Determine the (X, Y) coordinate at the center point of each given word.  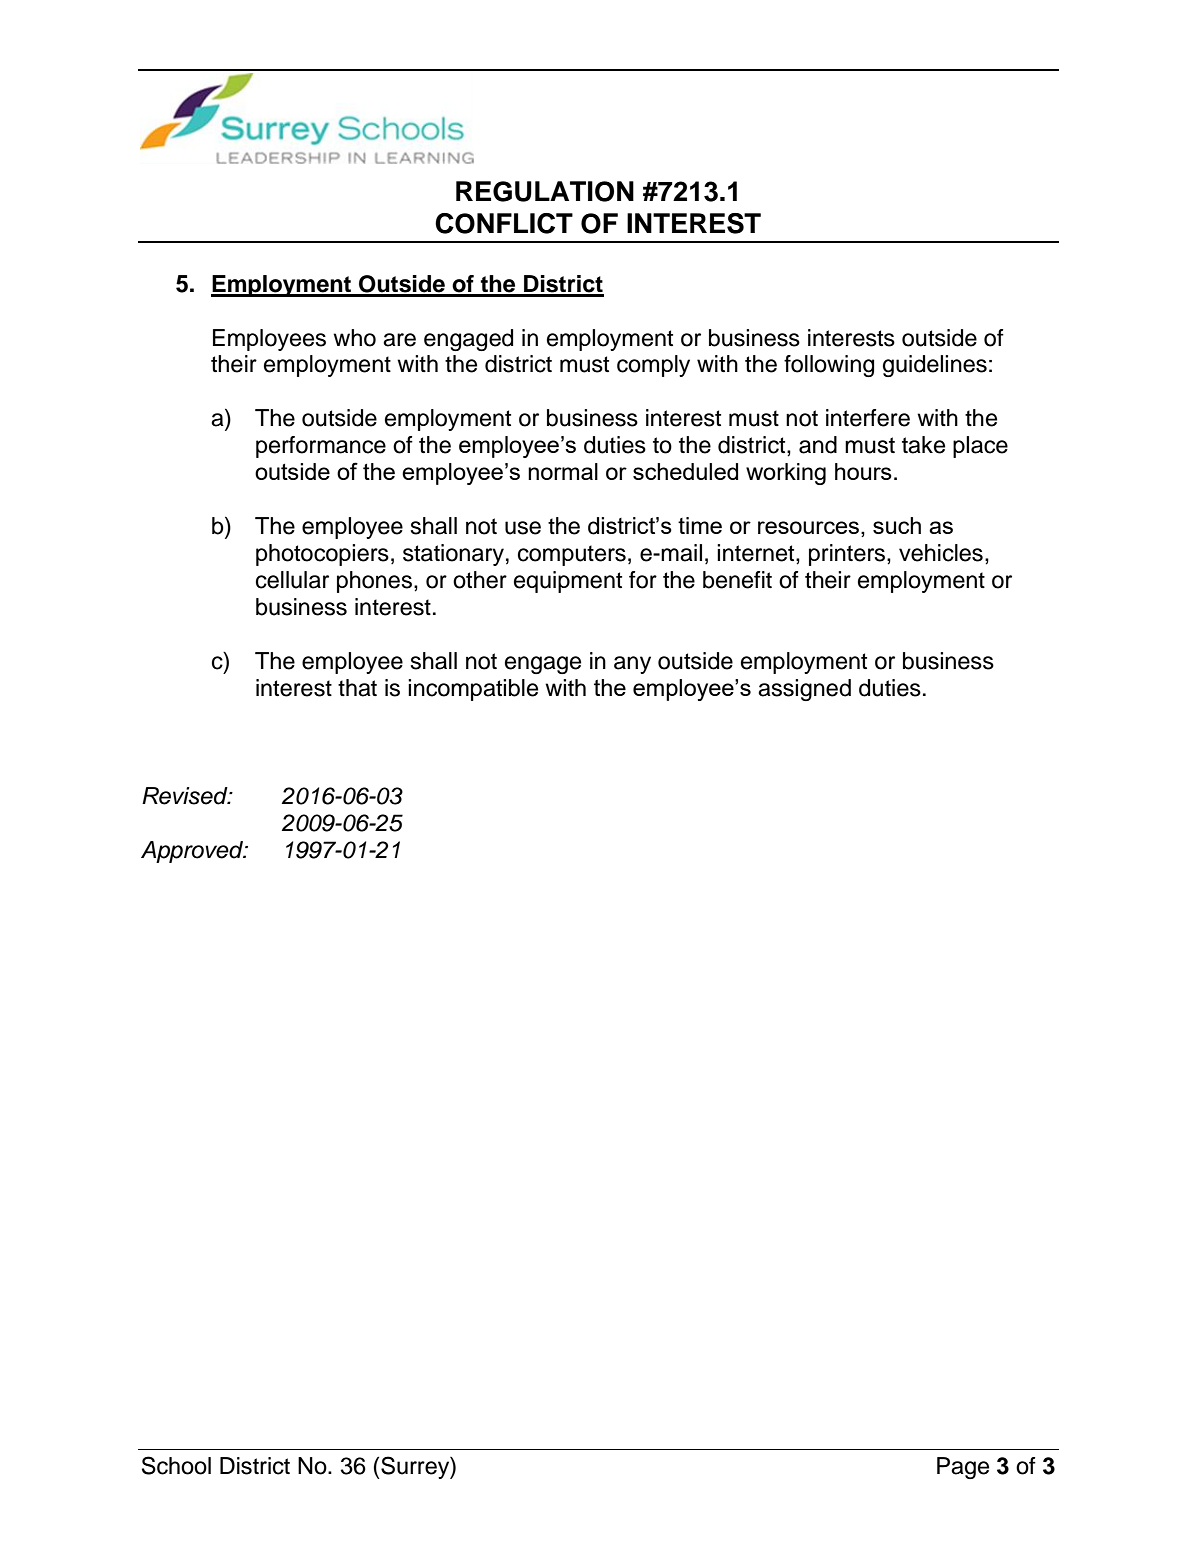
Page (963, 1468)
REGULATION (545, 191)
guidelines (935, 366)
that (357, 688)
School (176, 1465)
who (354, 338)
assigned (804, 690)
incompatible (473, 690)
